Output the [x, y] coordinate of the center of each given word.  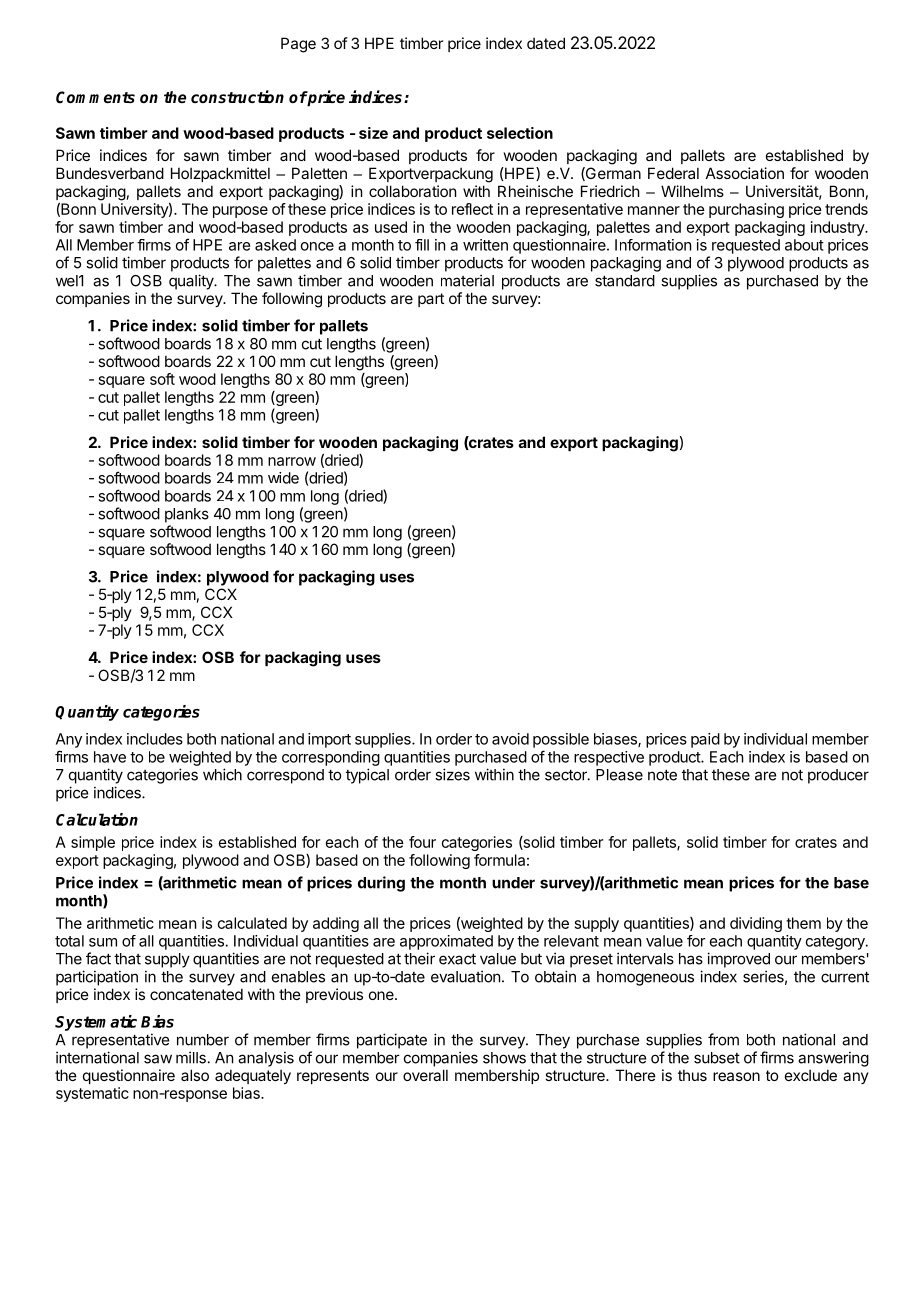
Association [745, 173]
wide [283, 478]
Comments [95, 97]
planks [187, 515]
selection [520, 133]
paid [705, 740]
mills [191, 1057]
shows [504, 1058]
